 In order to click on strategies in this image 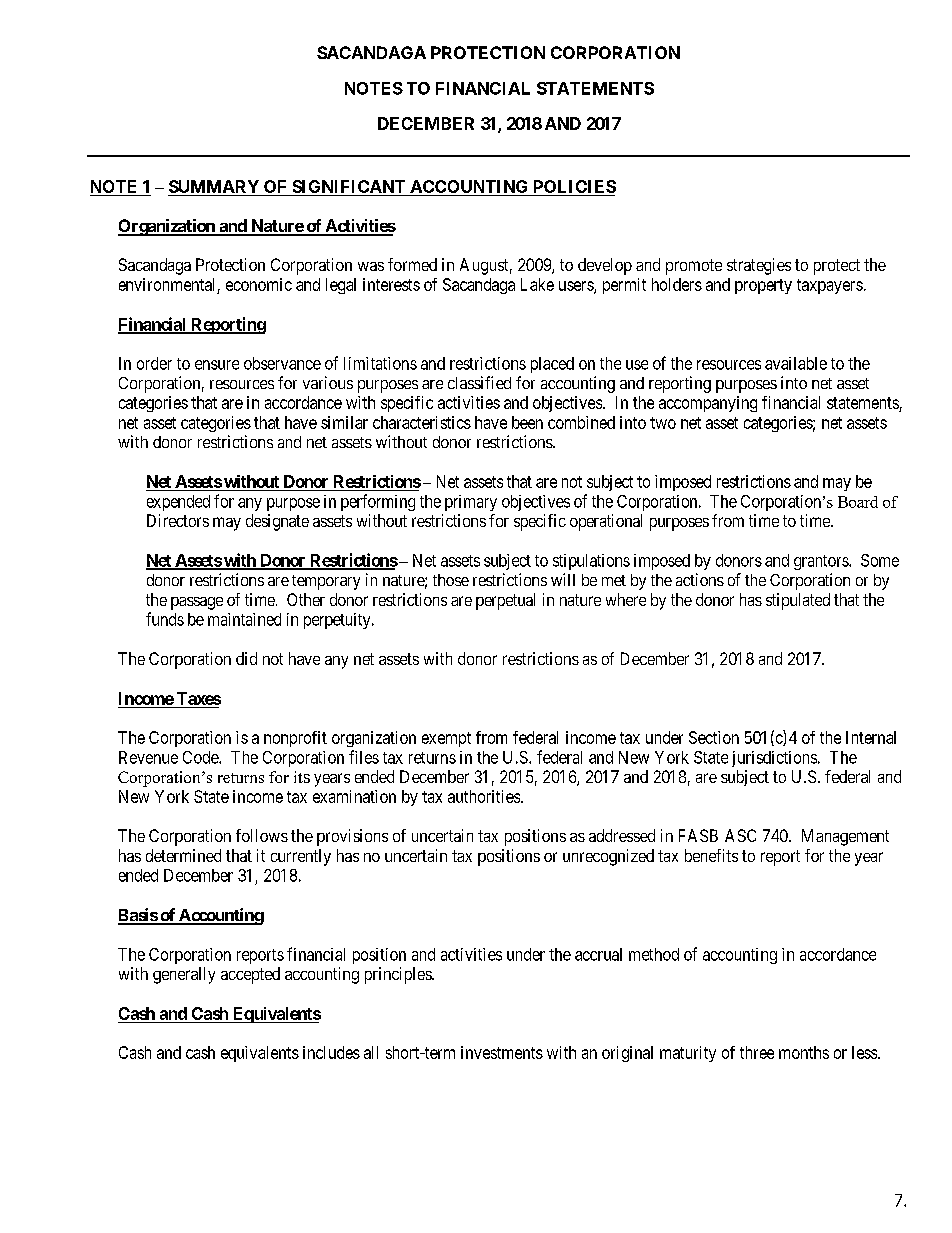, I will do `click(759, 266)`.
